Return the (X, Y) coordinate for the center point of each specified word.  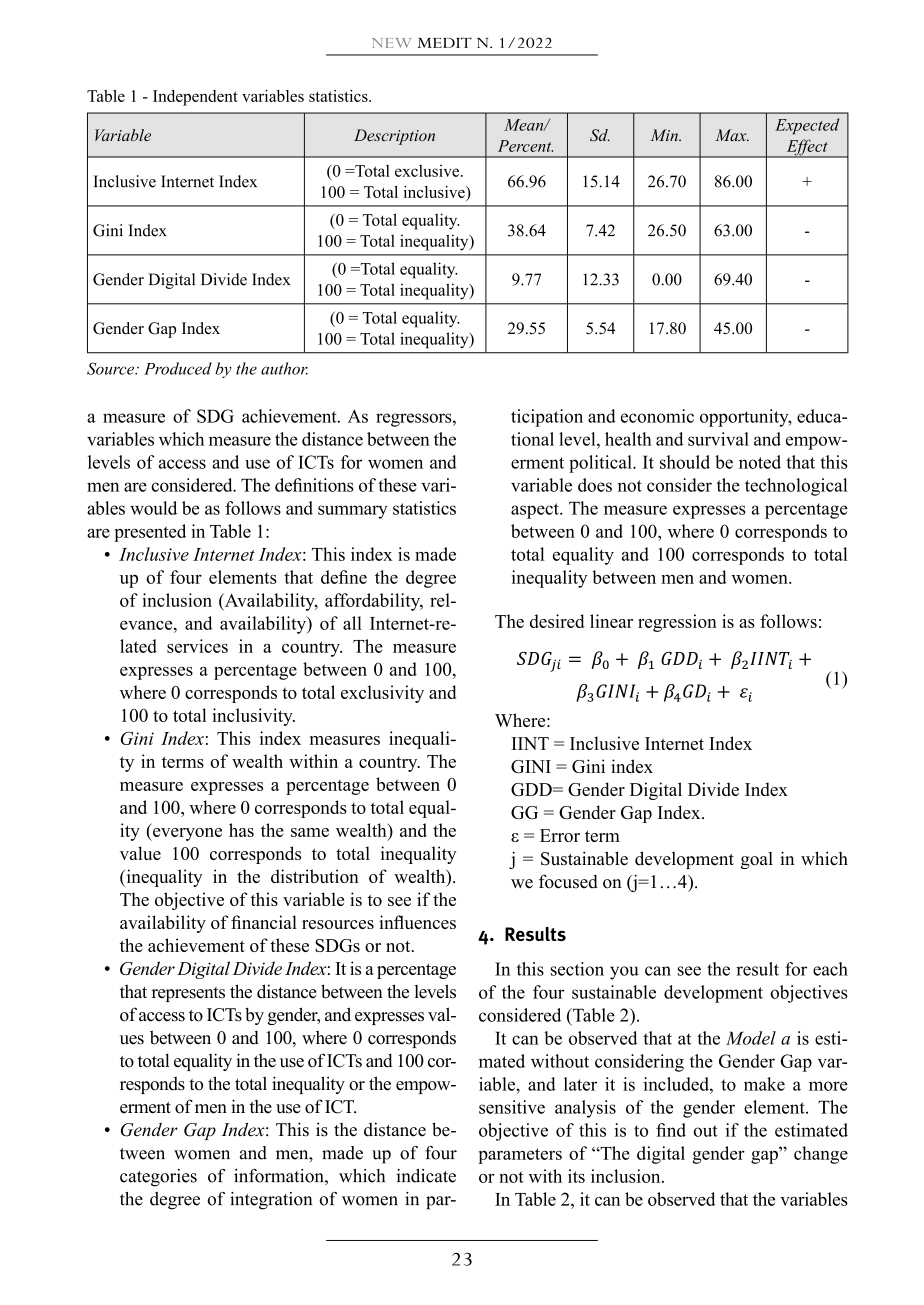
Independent (195, 98)
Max (732, 135)
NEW (391, 43)
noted (760, 462)
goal (757, 860)
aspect (536, 511)
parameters (520, 1156)
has (241, 830)
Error (560, 835)
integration (271, 1201)
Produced (178, 368)
